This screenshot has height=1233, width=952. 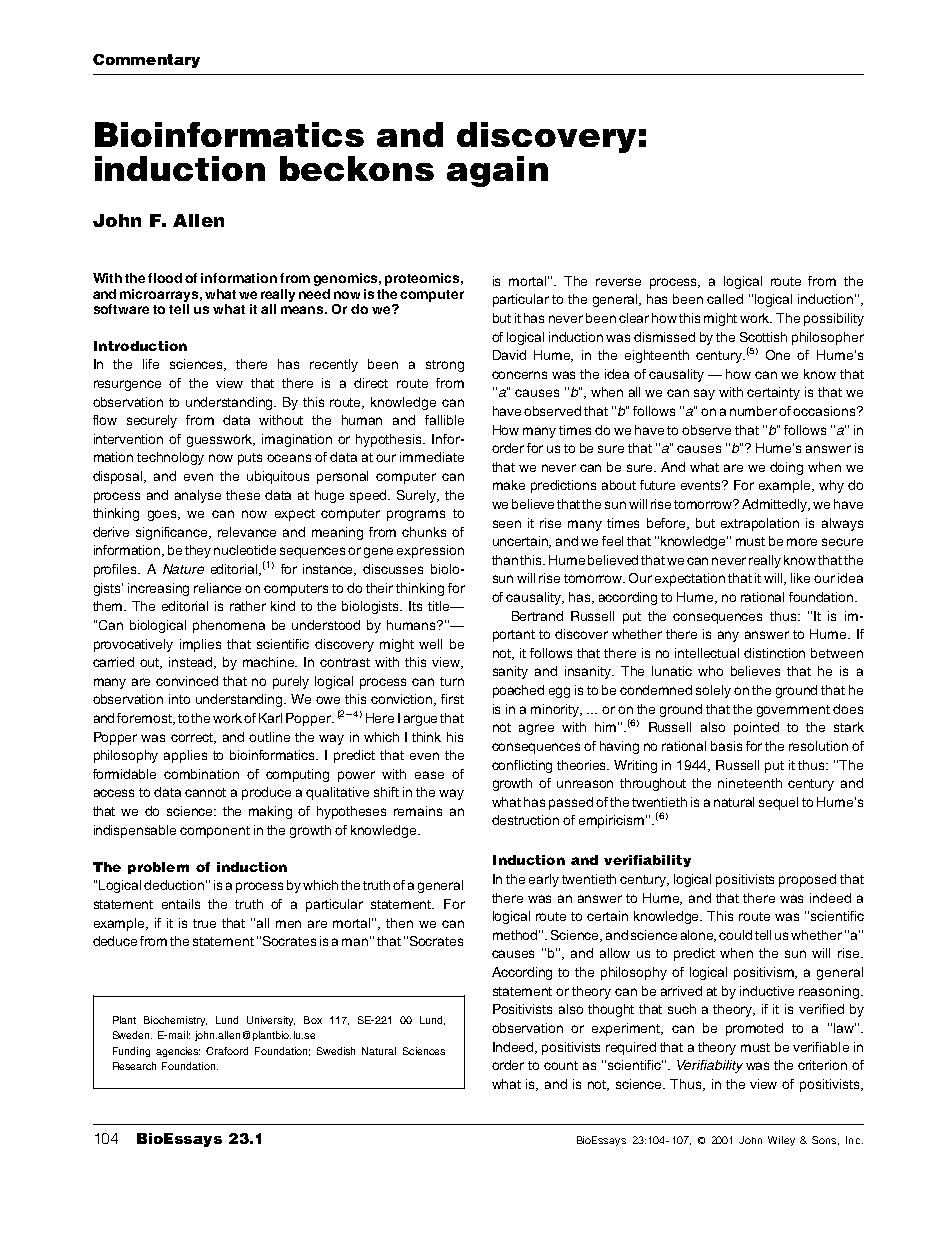 What do you see at coordinates (179, 699) in the screenshot?
I see `into` at bounding box center [179, 699].
